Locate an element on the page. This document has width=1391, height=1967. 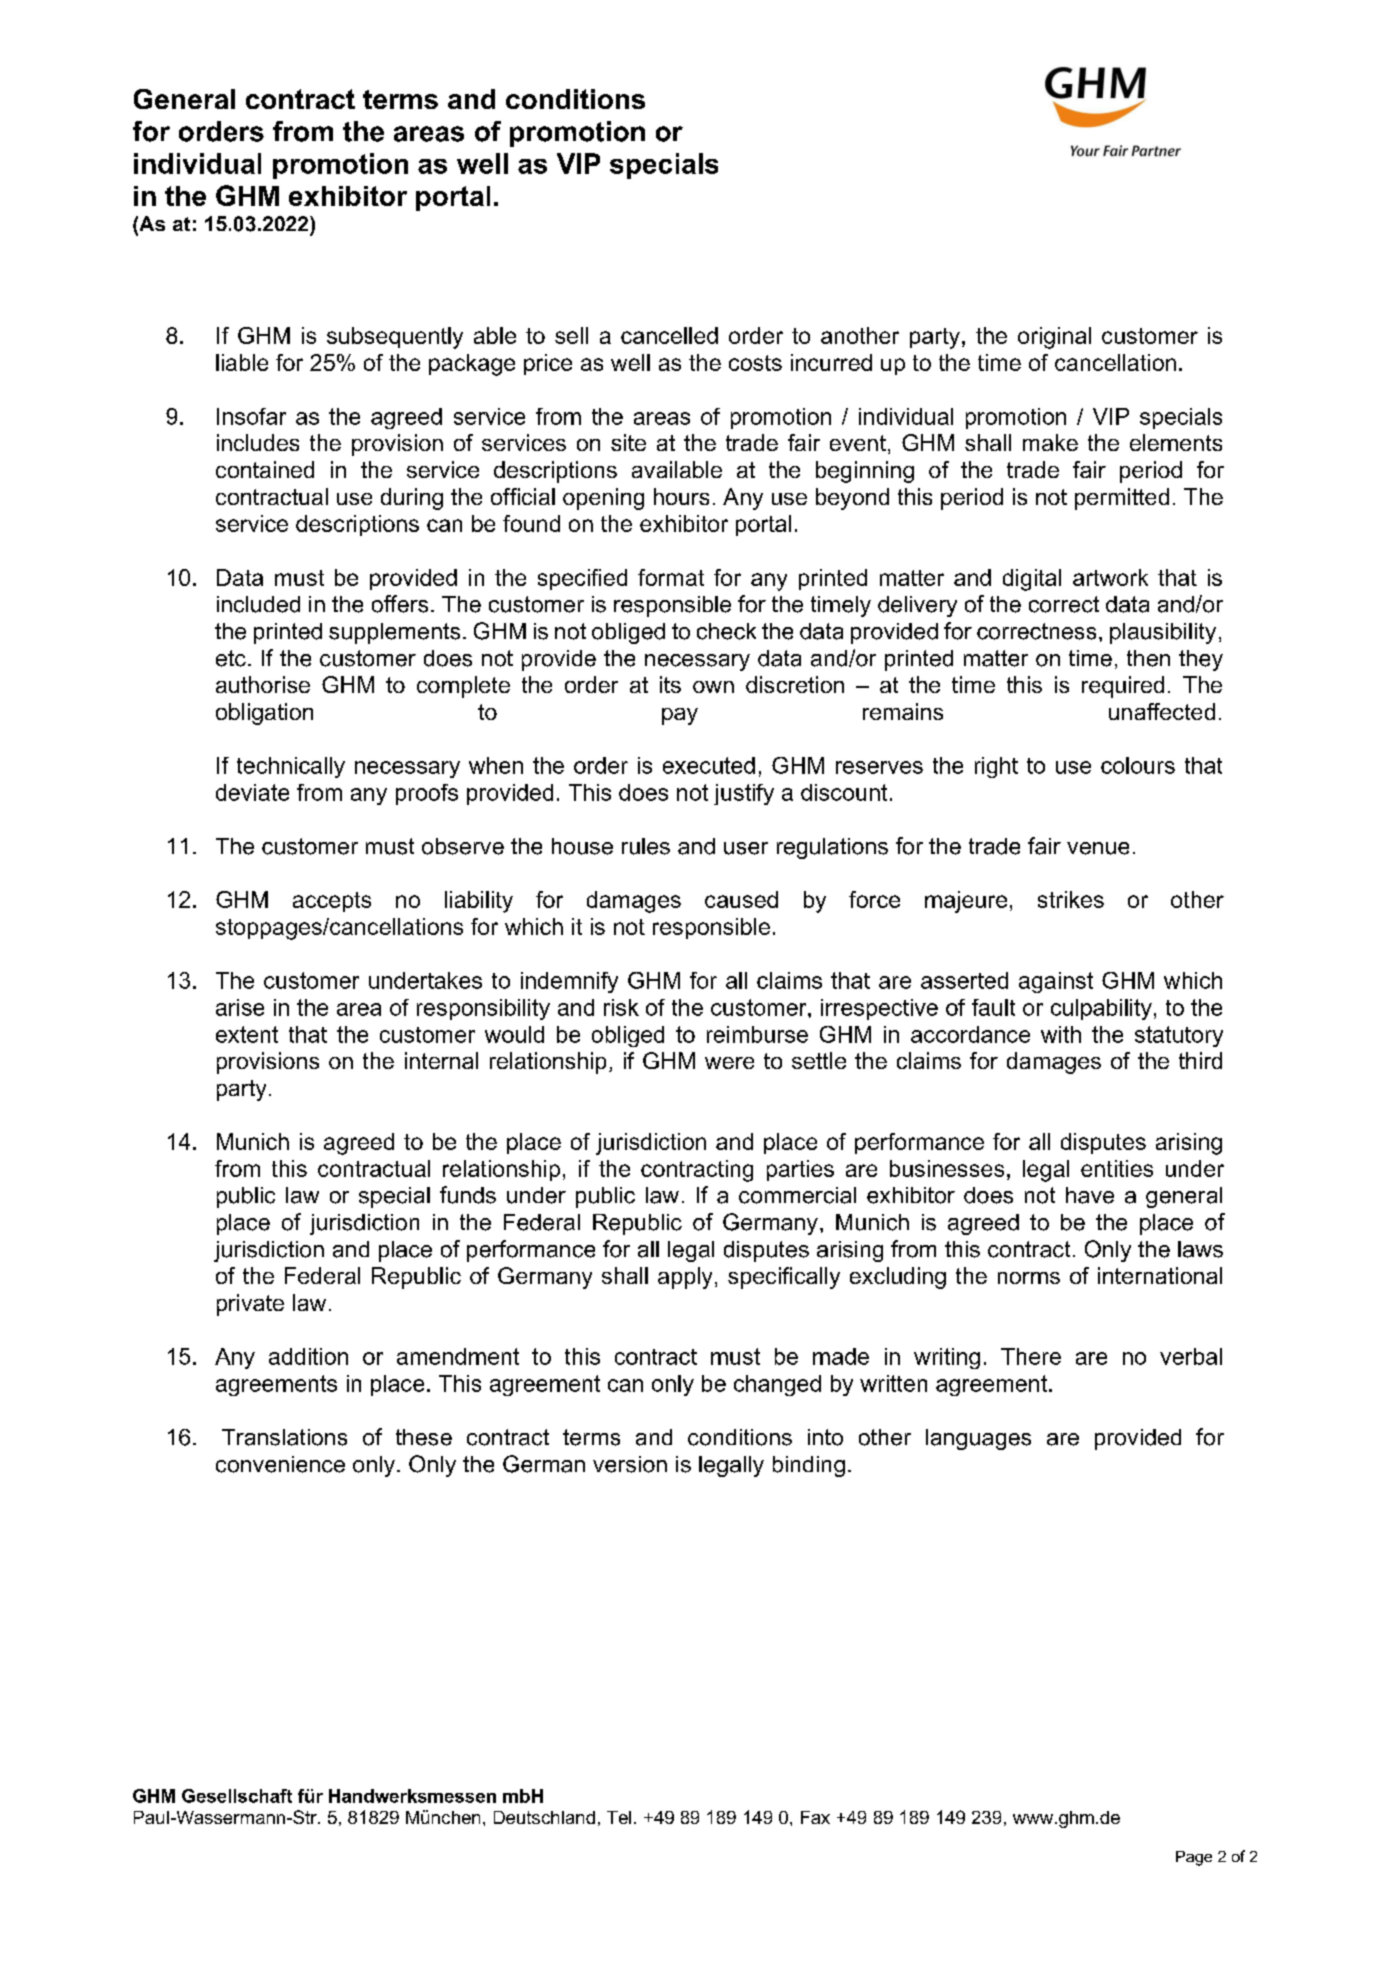
Deutschland is located at coordinates (544, 1817).
